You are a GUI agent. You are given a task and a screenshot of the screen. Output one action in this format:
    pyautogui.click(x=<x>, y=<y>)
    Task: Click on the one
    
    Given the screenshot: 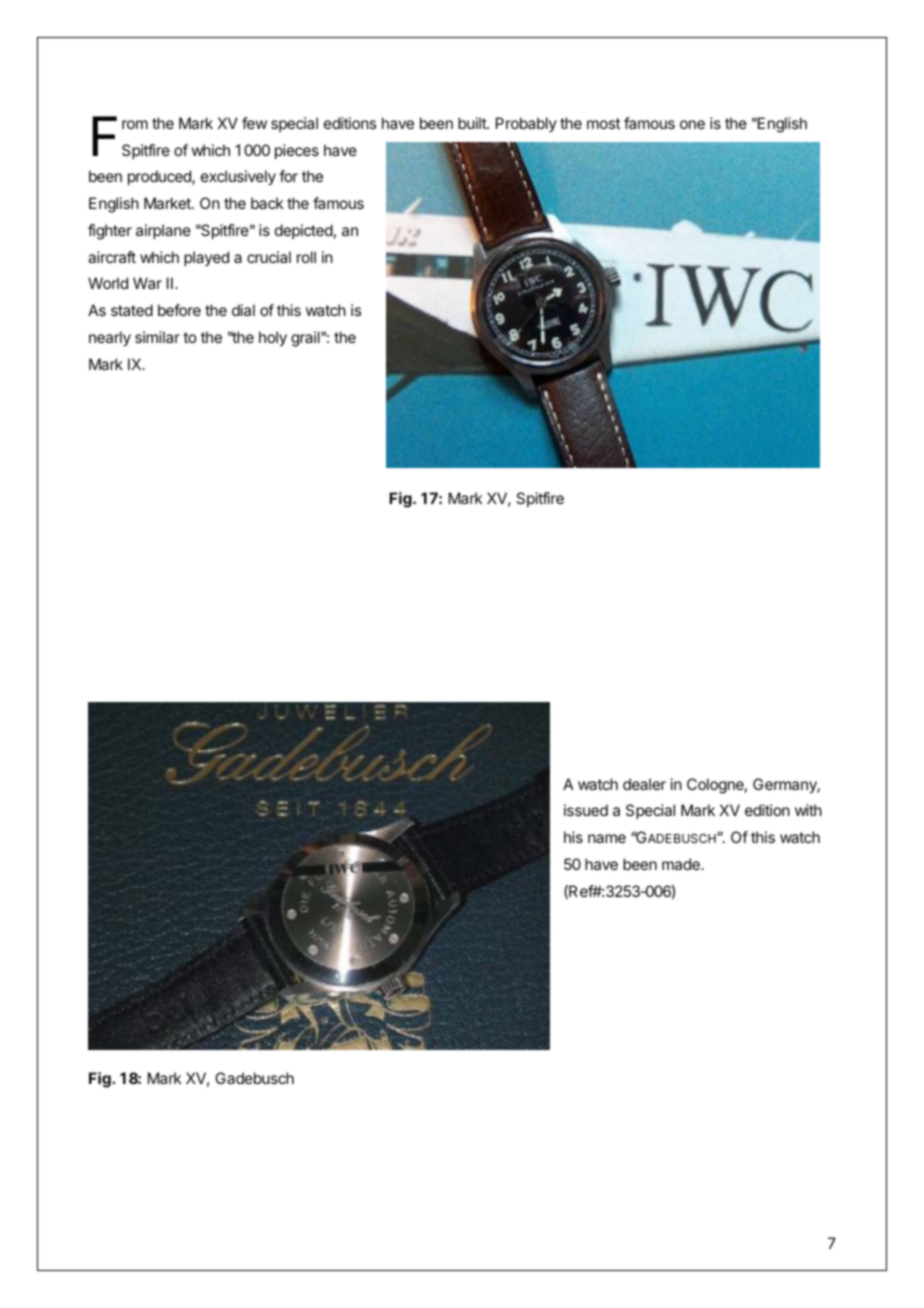 What is the action you would take?
    pyautogui.click(x=692, y=124)
